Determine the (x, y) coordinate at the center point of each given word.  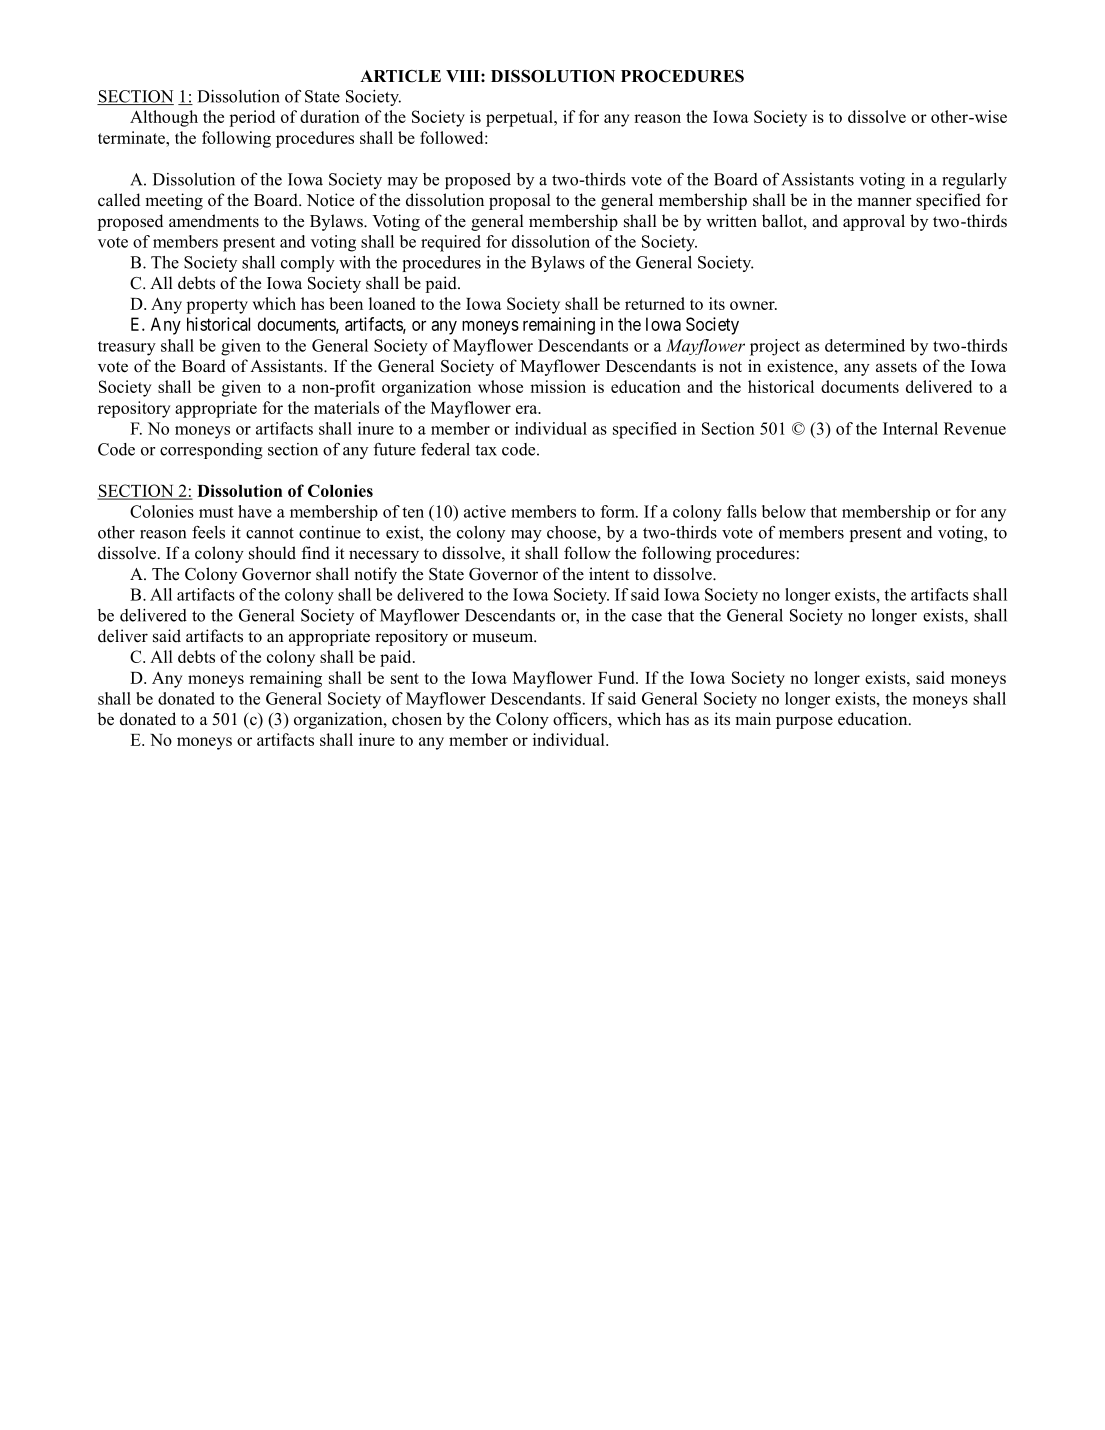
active (485, 511)
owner (753, 305)
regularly (974, 181)
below (784, 511)
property (217, 306)
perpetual (520, 118)
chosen (417, 719)
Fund (617, 677)
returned (655, 303)
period (252, 118)
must (216, 512)
